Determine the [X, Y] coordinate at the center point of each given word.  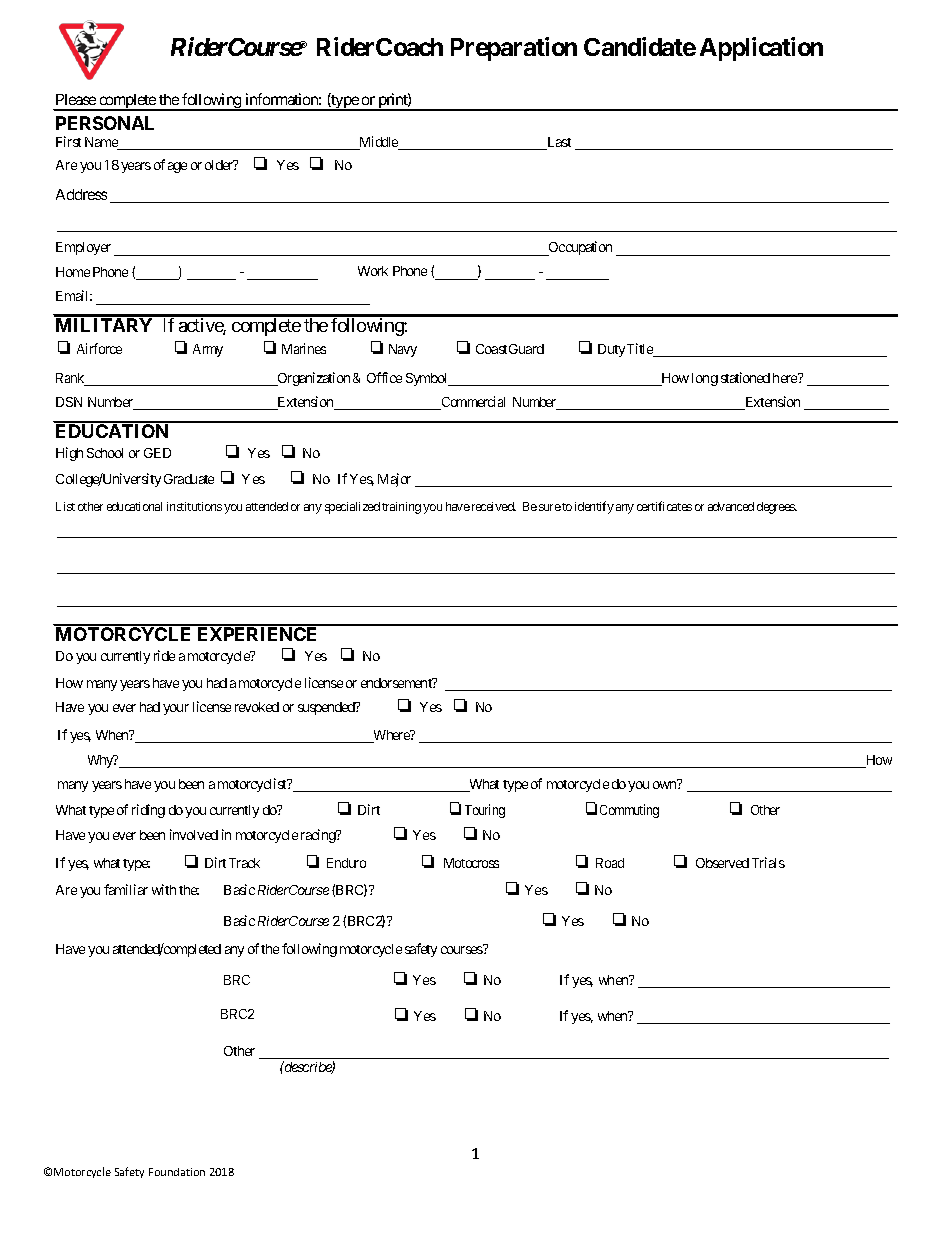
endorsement [397, 683]
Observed [722, 863]
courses [462, 949]
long [705, 379]
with [164, 889]
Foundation [177, 1172]
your [176, 709]
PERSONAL [105, 123]
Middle [379, 143]
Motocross [471, 863]
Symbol [428, 379]
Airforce [99, 348]
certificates [664, 506]
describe [307, 1067]
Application [761, 49]
